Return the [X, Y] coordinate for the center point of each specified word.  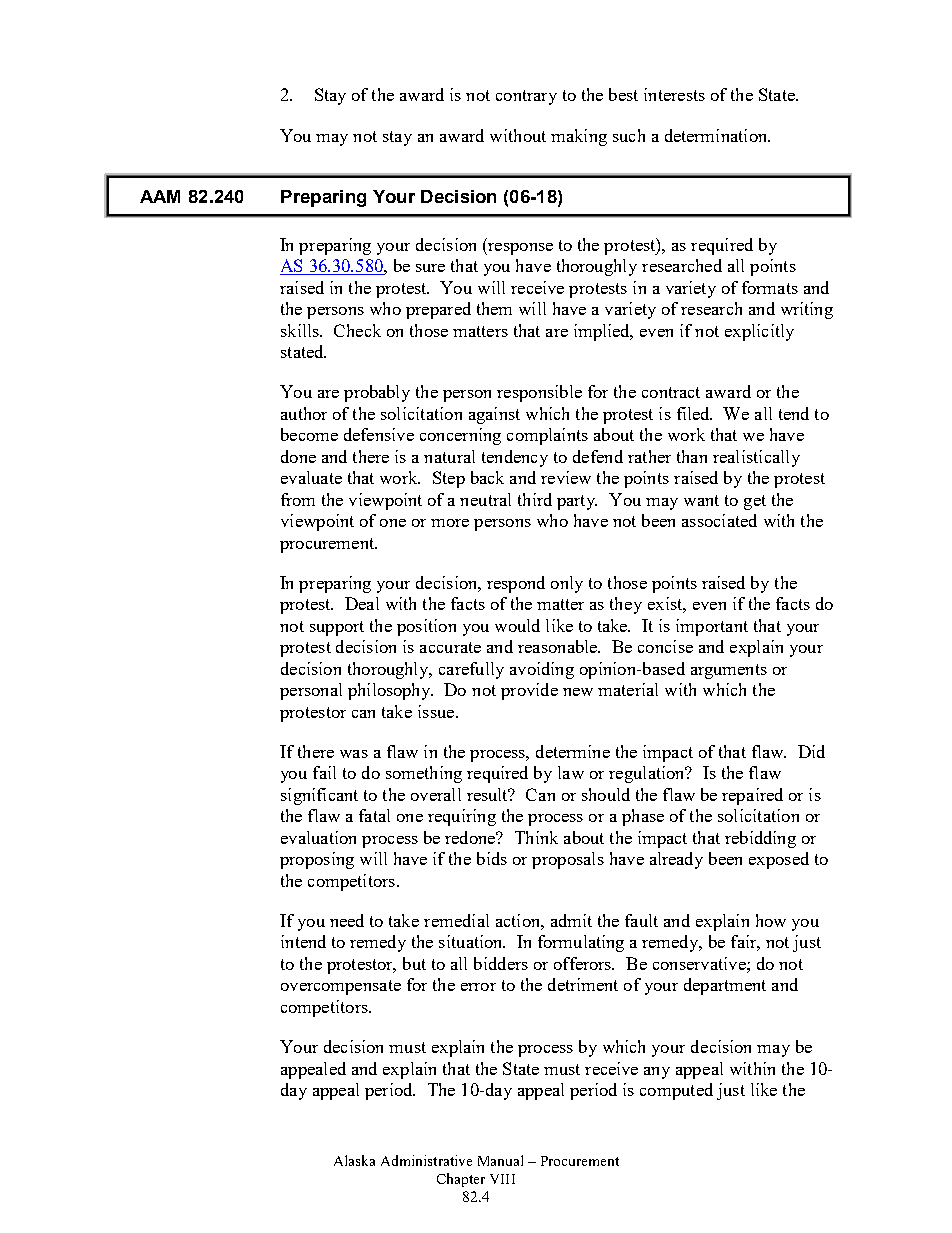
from [298, 499]
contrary [526, 97]
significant [319, 796]
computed [676, 1091]
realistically [756, 458]
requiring [462, 817]
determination [717, 135]
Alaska [354, 1160]
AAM [160, 196]
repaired [752, 796]
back [487, 477]
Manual [500, 1160]
